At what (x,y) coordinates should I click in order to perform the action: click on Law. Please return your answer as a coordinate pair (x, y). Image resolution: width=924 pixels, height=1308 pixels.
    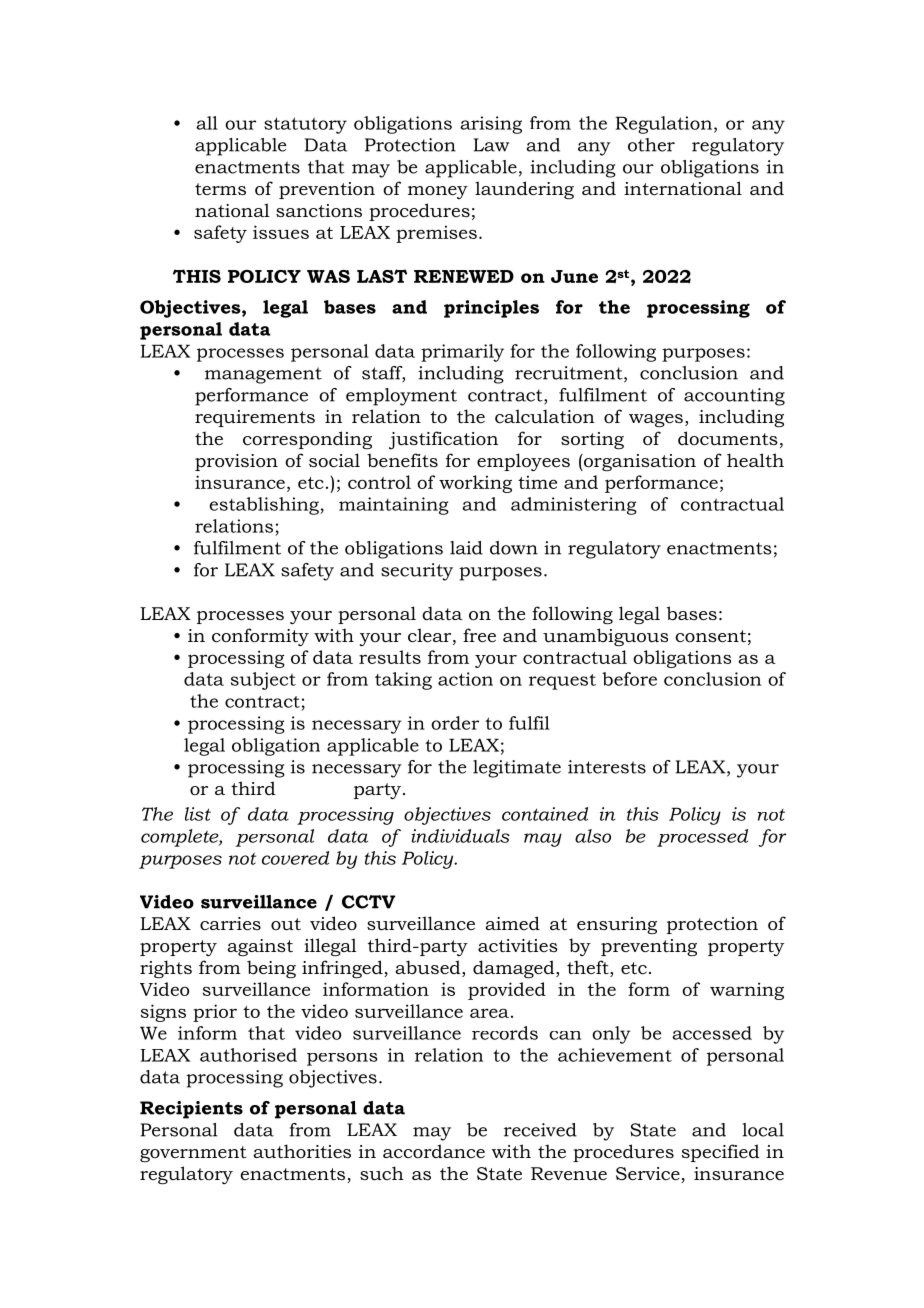
    Looking at the image, I should click on (491, 145).
